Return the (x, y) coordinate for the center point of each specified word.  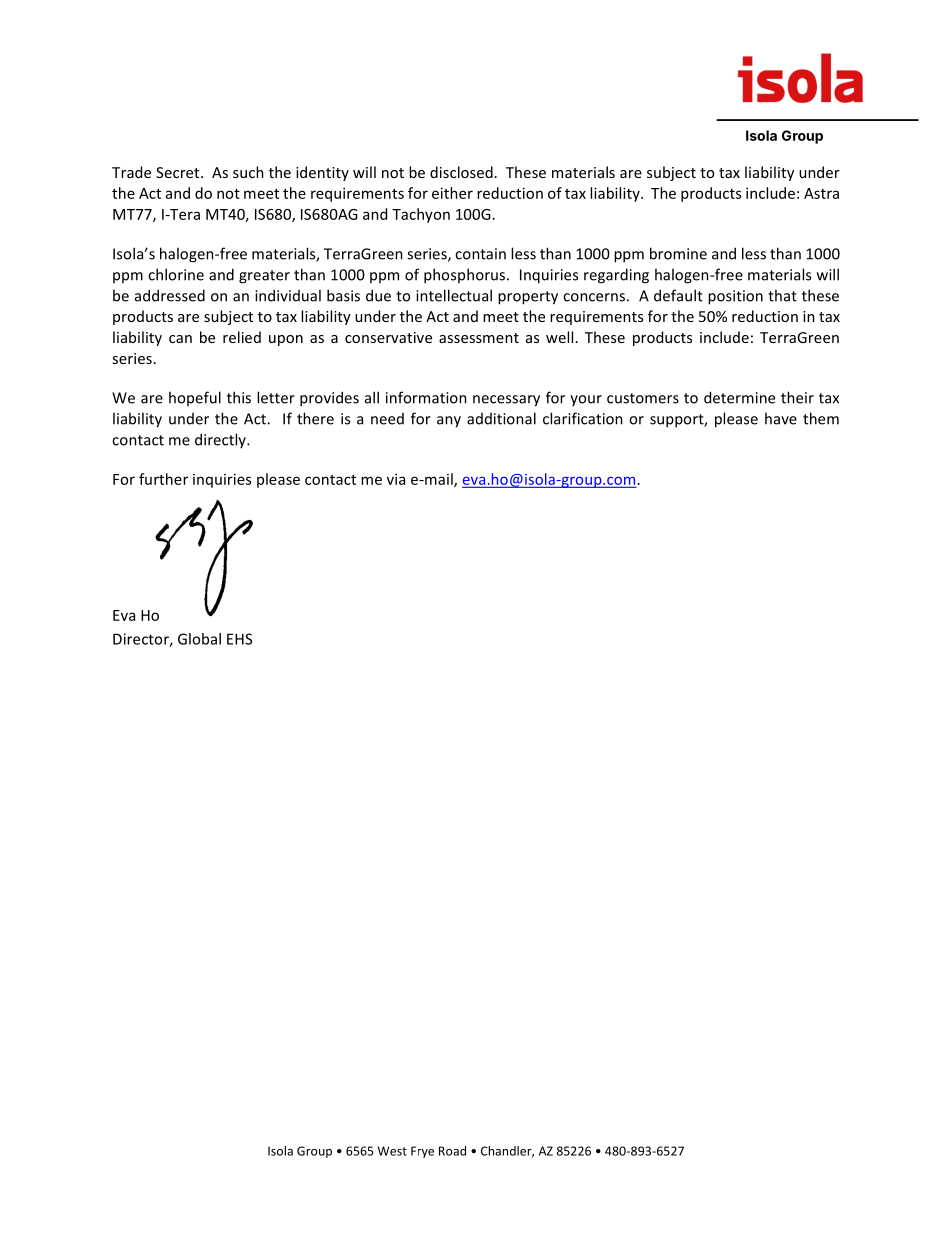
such (248, 172)
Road (452, 1151)
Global (199, 639)
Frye (422, 1152)
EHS (239, 639)
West (392, 1151)
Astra (821, 193)
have (781, 418)
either (452, 193)
